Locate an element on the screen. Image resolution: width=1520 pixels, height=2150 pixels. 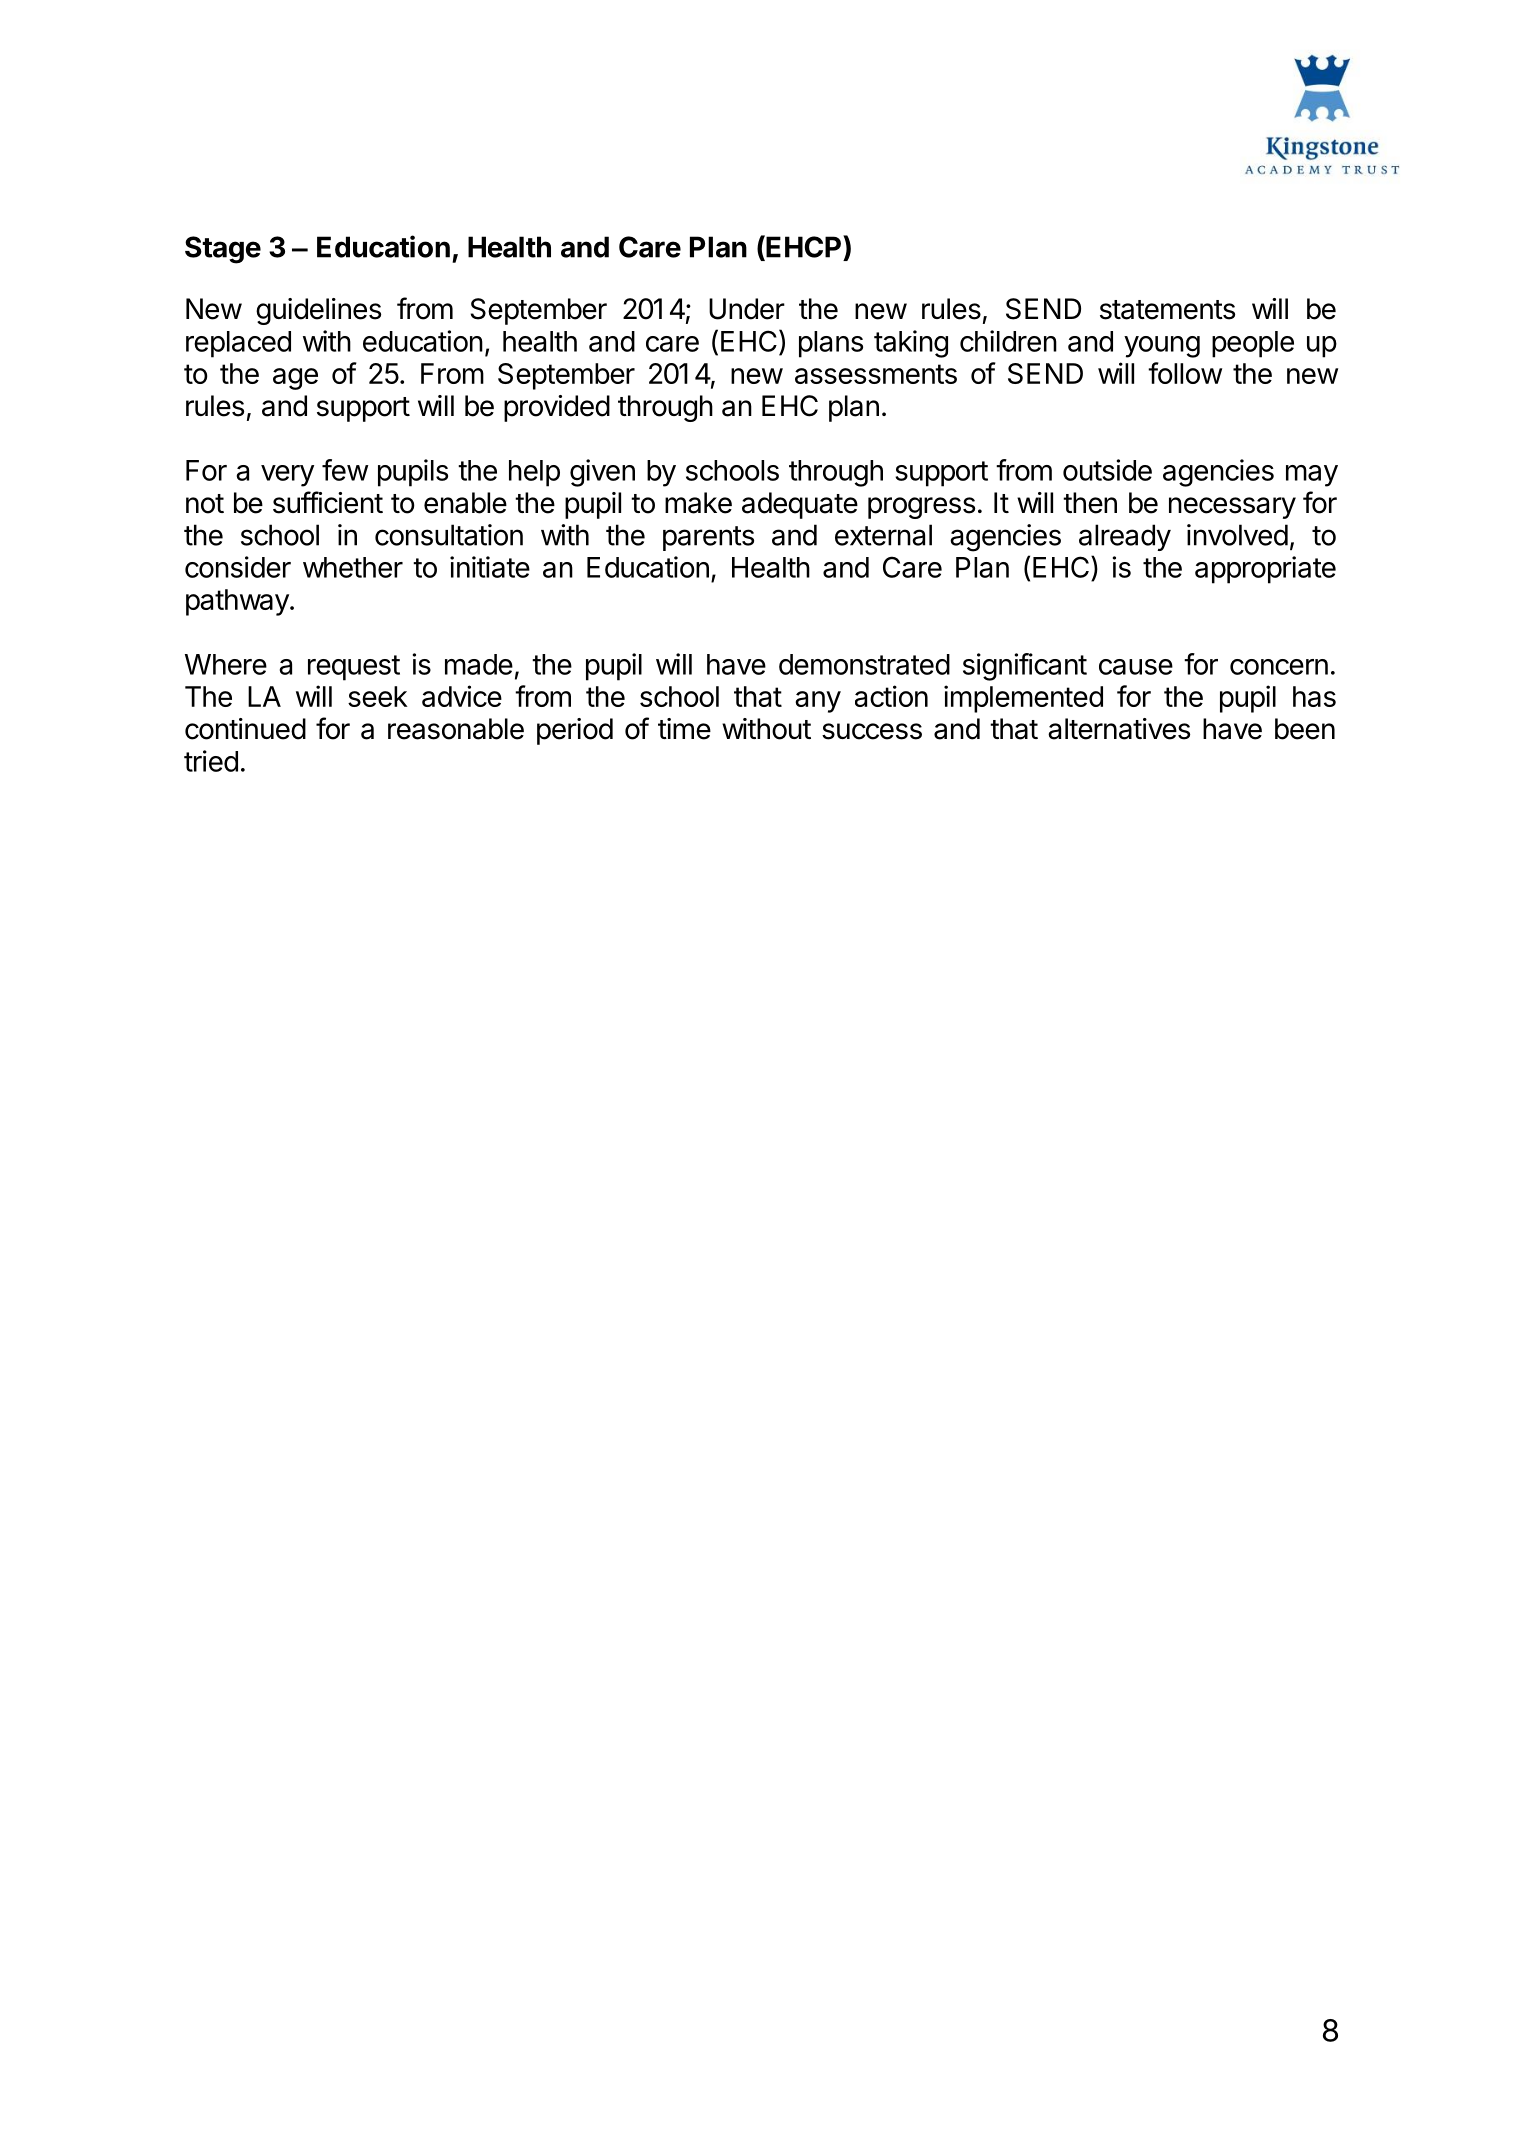
Under is located at coordinates (747, 309).
